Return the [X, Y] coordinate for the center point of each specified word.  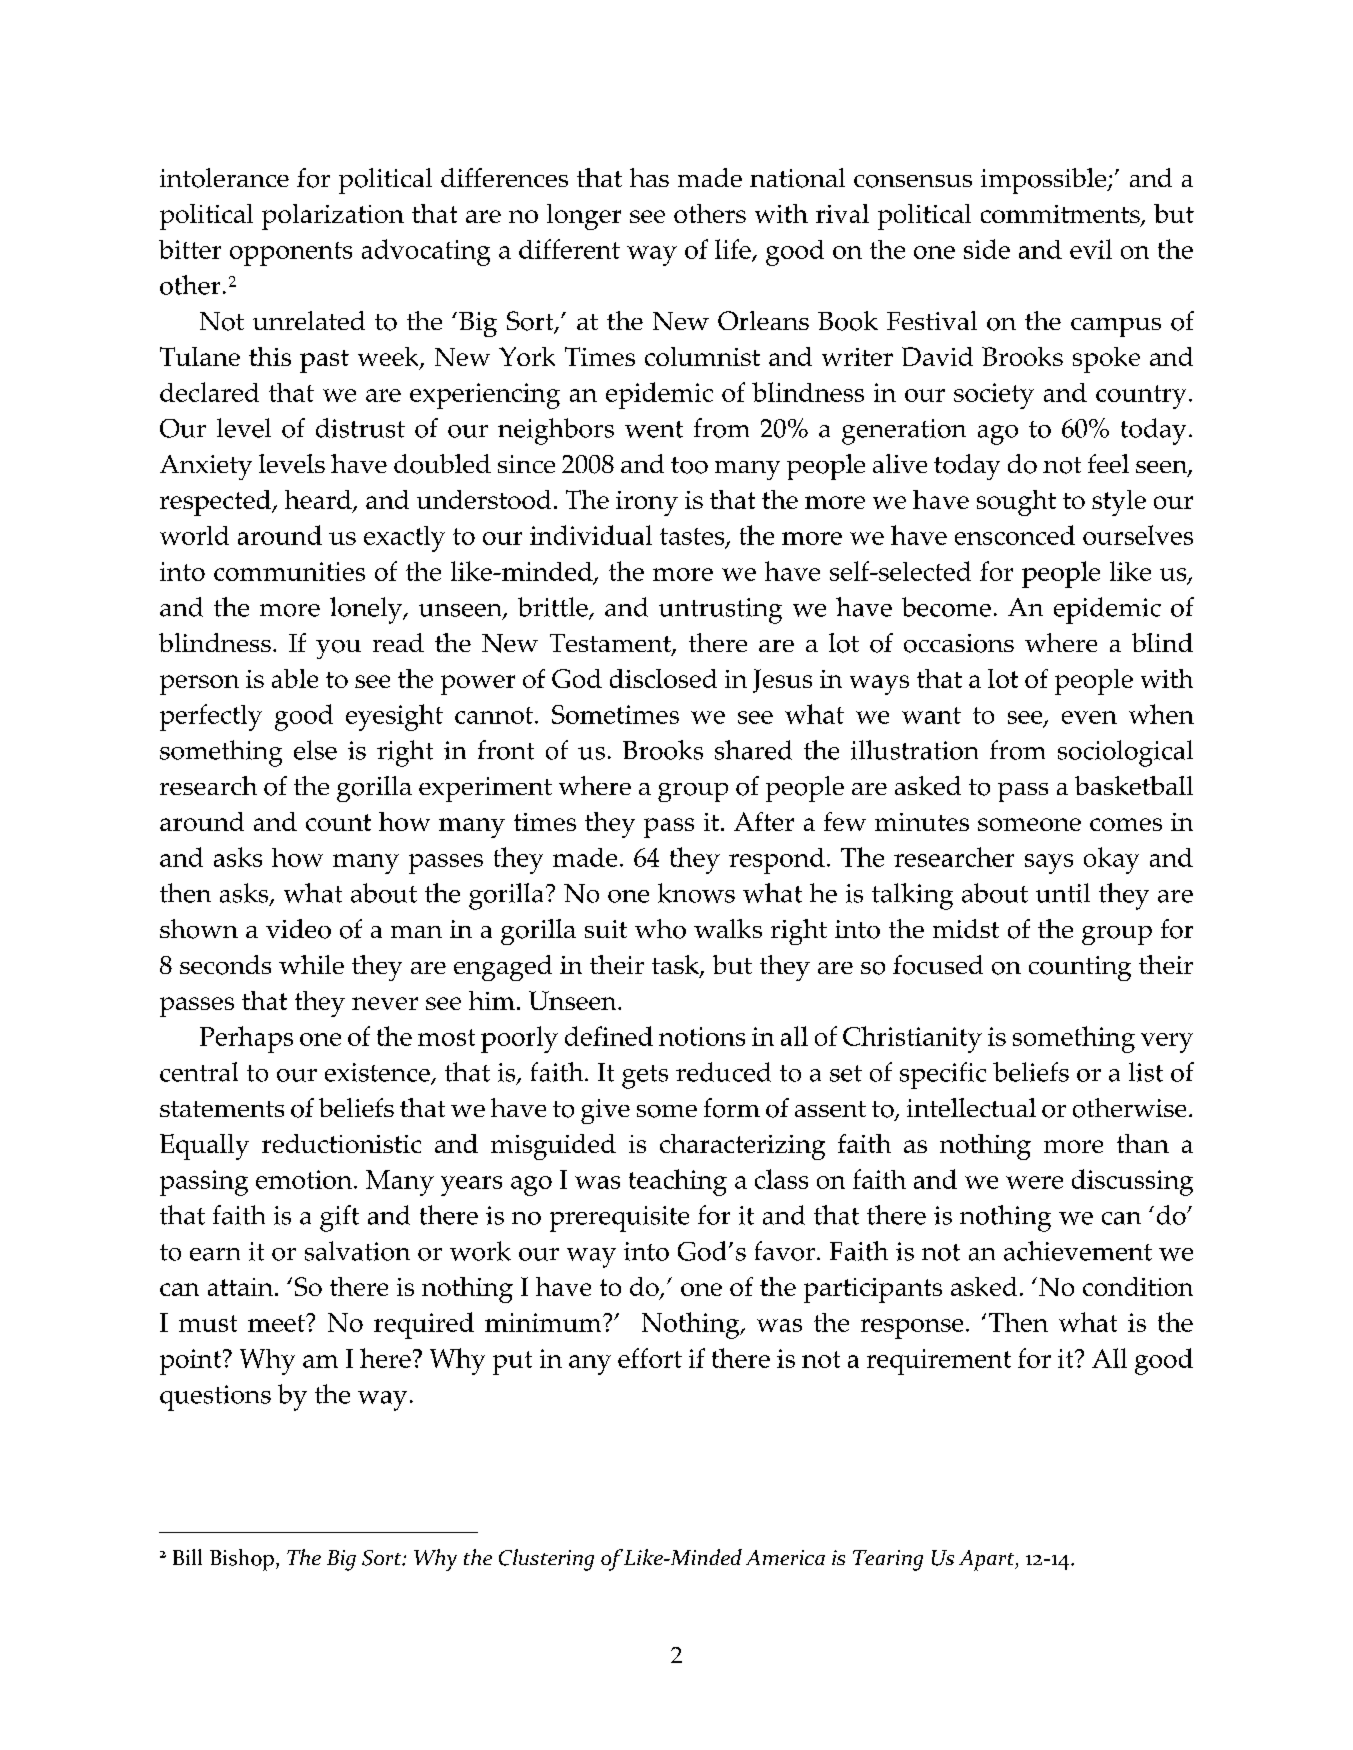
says [1049, 864]
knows [696, 893]
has [649, 177]
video [298, 929]
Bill [187, 1557]
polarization [333, 217]
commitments [1061, 215]
